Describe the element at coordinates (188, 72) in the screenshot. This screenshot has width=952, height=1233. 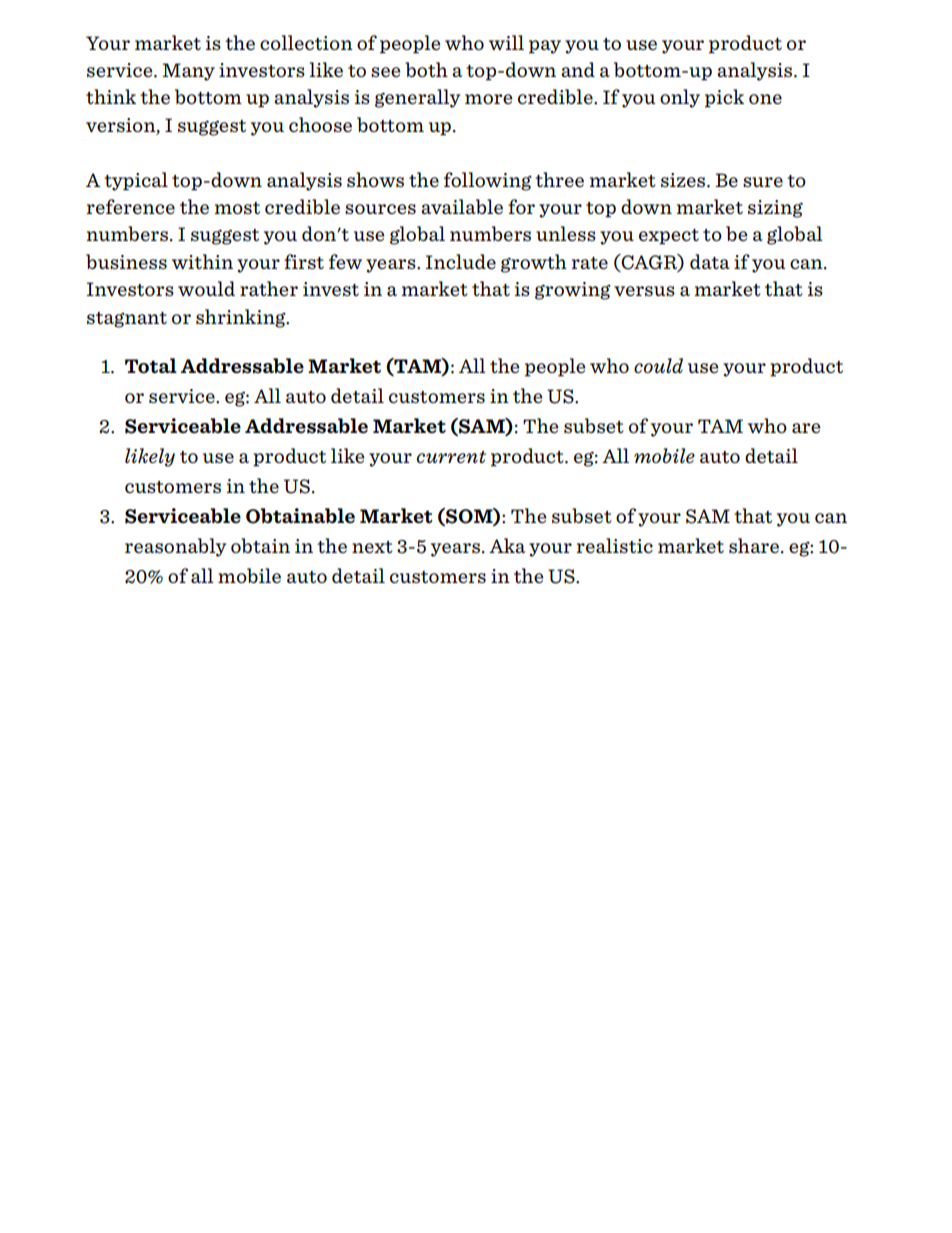
I see `Many` at that location.
